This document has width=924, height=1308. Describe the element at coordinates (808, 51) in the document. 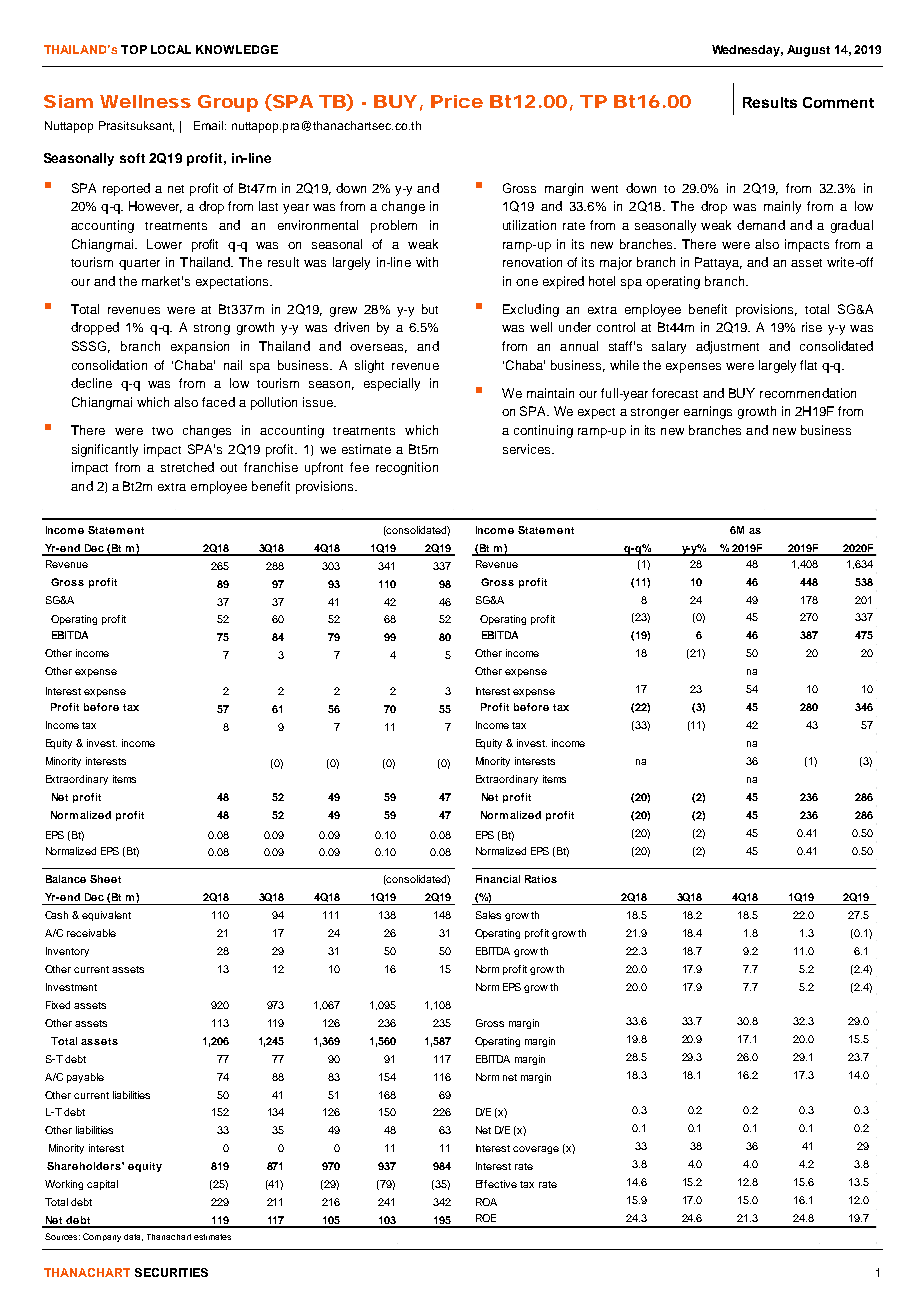

I see `August` at that location.
